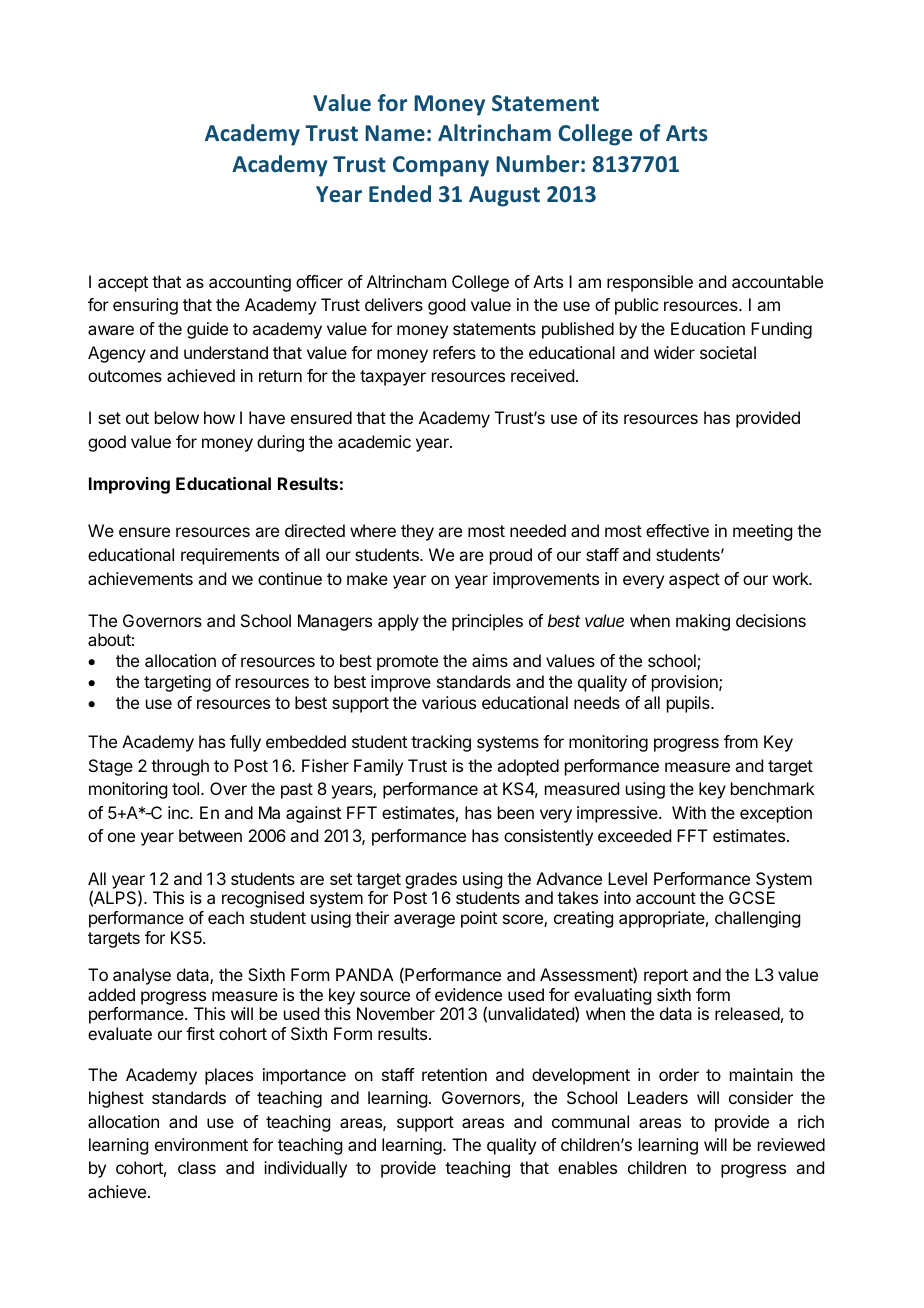 The width and height of the screenshot is (924, 1308). I want to click on been, so click(516, 812).
